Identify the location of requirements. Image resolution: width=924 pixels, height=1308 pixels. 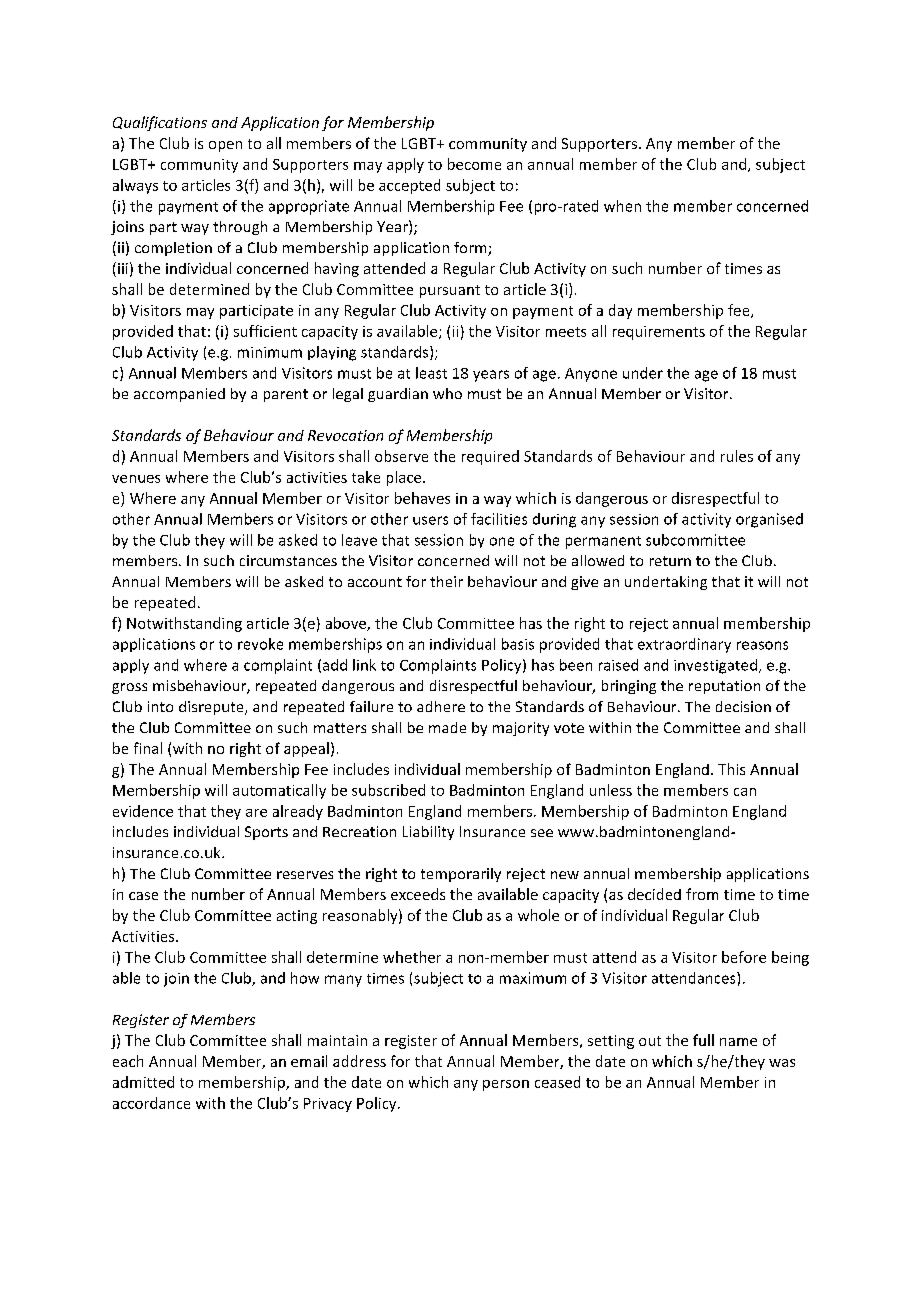
(659, 333).
